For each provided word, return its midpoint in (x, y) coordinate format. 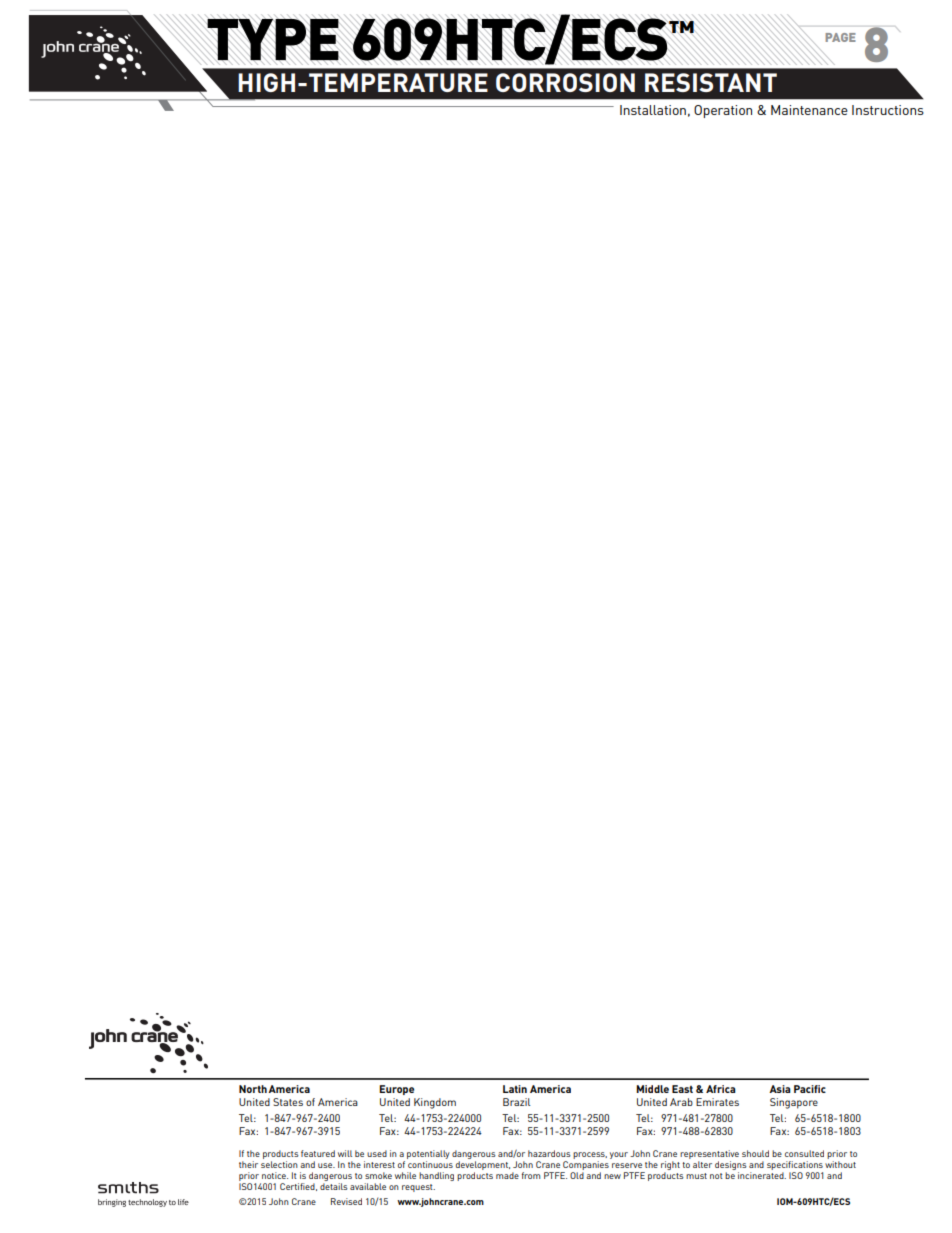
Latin (515, 1089)
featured (318, 1153)
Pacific (810, 1089)
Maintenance (809, 110)
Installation (653, 110)
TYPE (273, 39)
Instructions (888, 110)
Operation (723, 111)
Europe (396, 1090)
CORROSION (565, 82)
